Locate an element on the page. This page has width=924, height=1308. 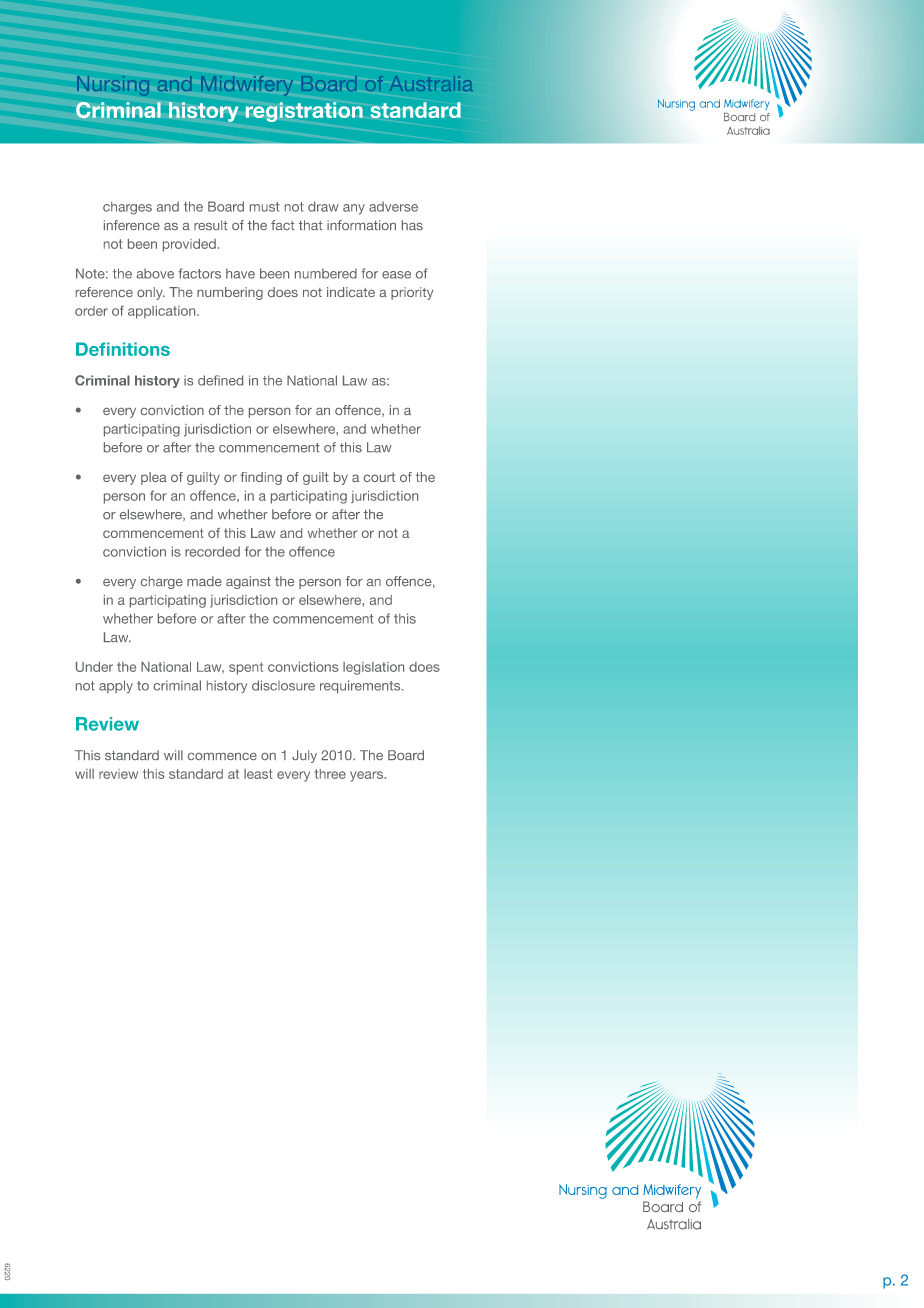
plea is located at coordinates (154, 478).
